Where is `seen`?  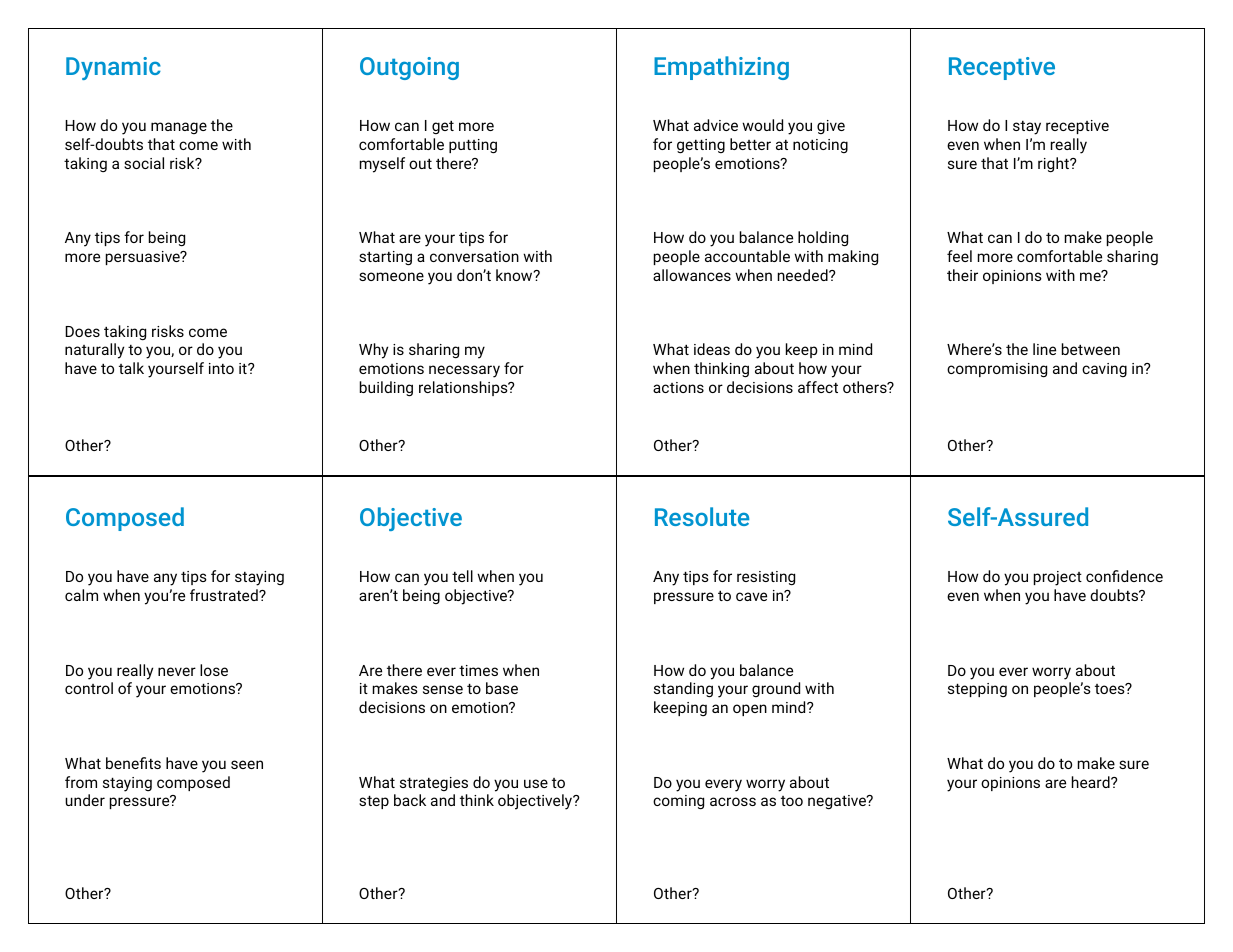 seen is located at coordinates (247, 764).
